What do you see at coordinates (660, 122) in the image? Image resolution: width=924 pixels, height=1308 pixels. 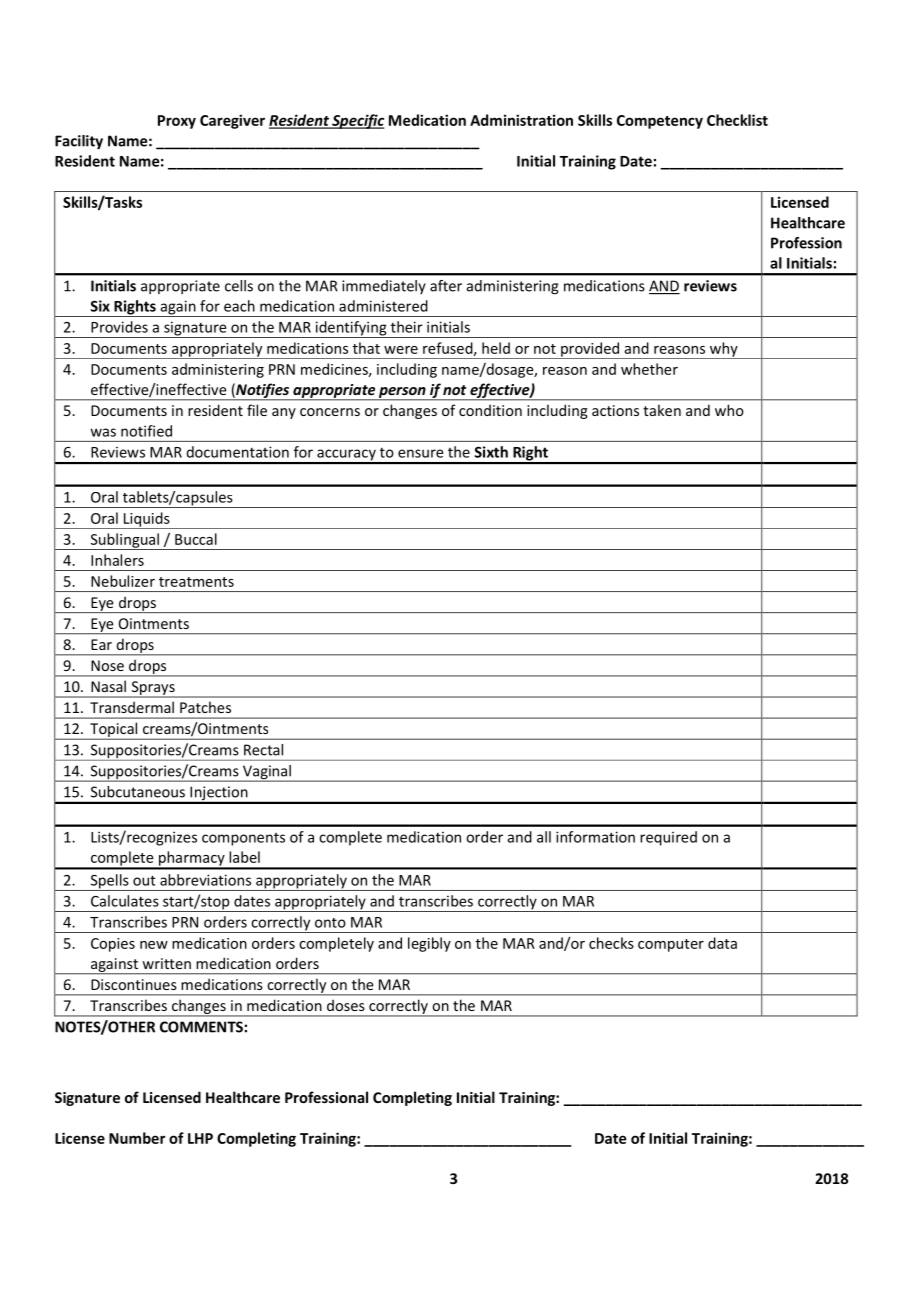 I see `Competency` at bounding box center [660, 122].
